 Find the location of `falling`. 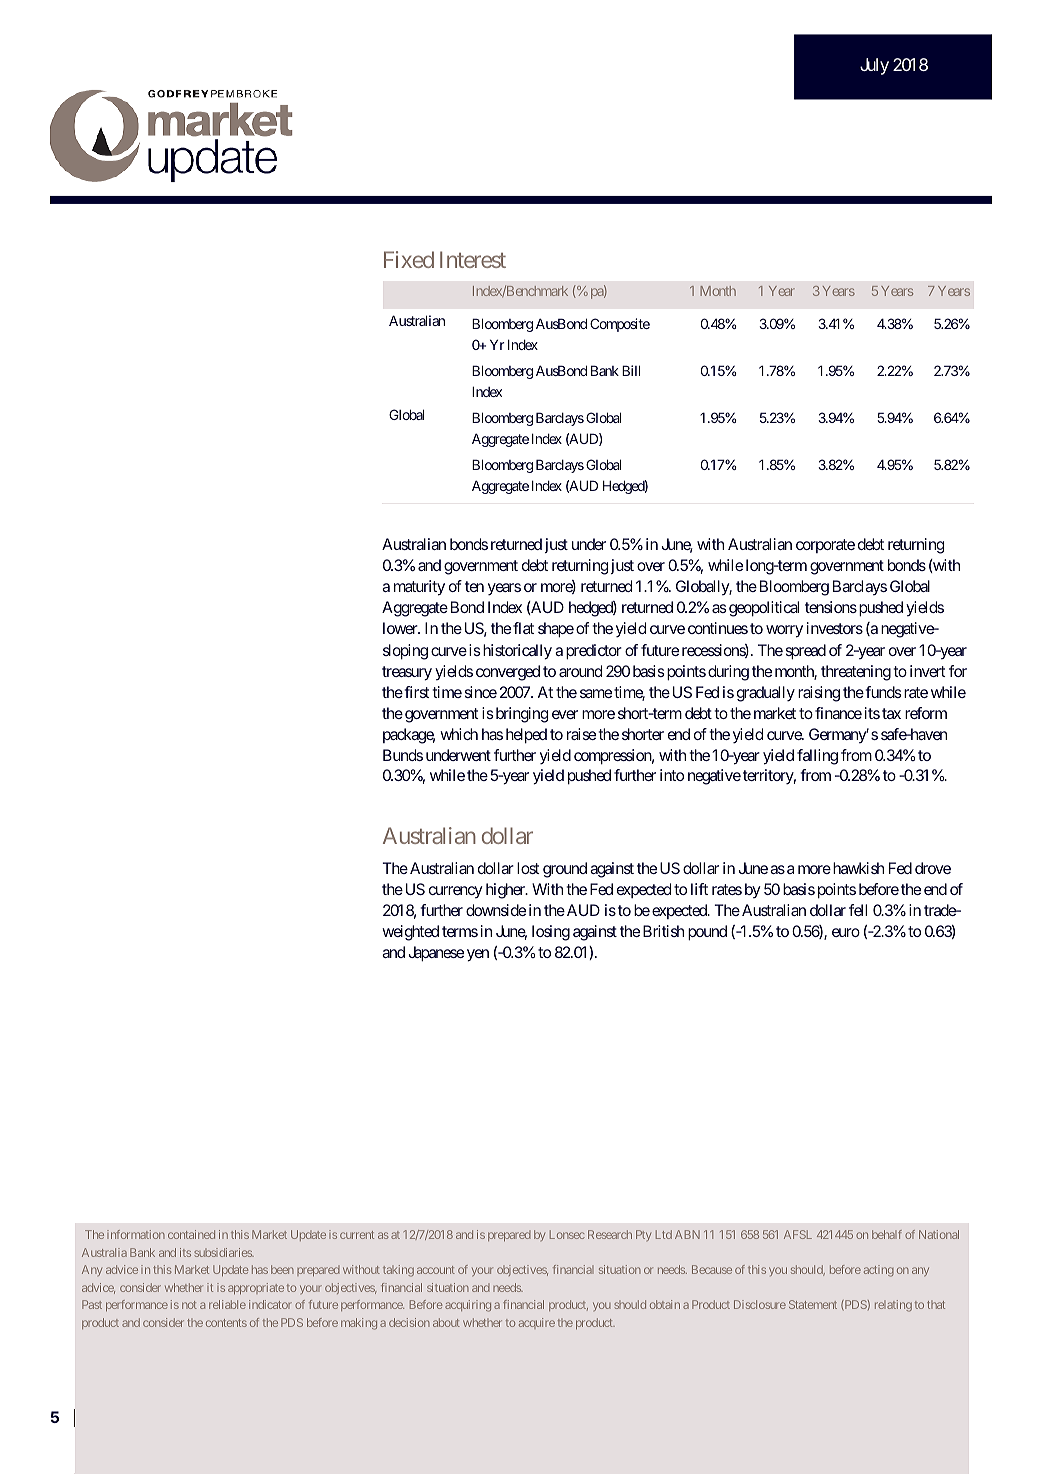

falling is located at coordinates (817, 757).
